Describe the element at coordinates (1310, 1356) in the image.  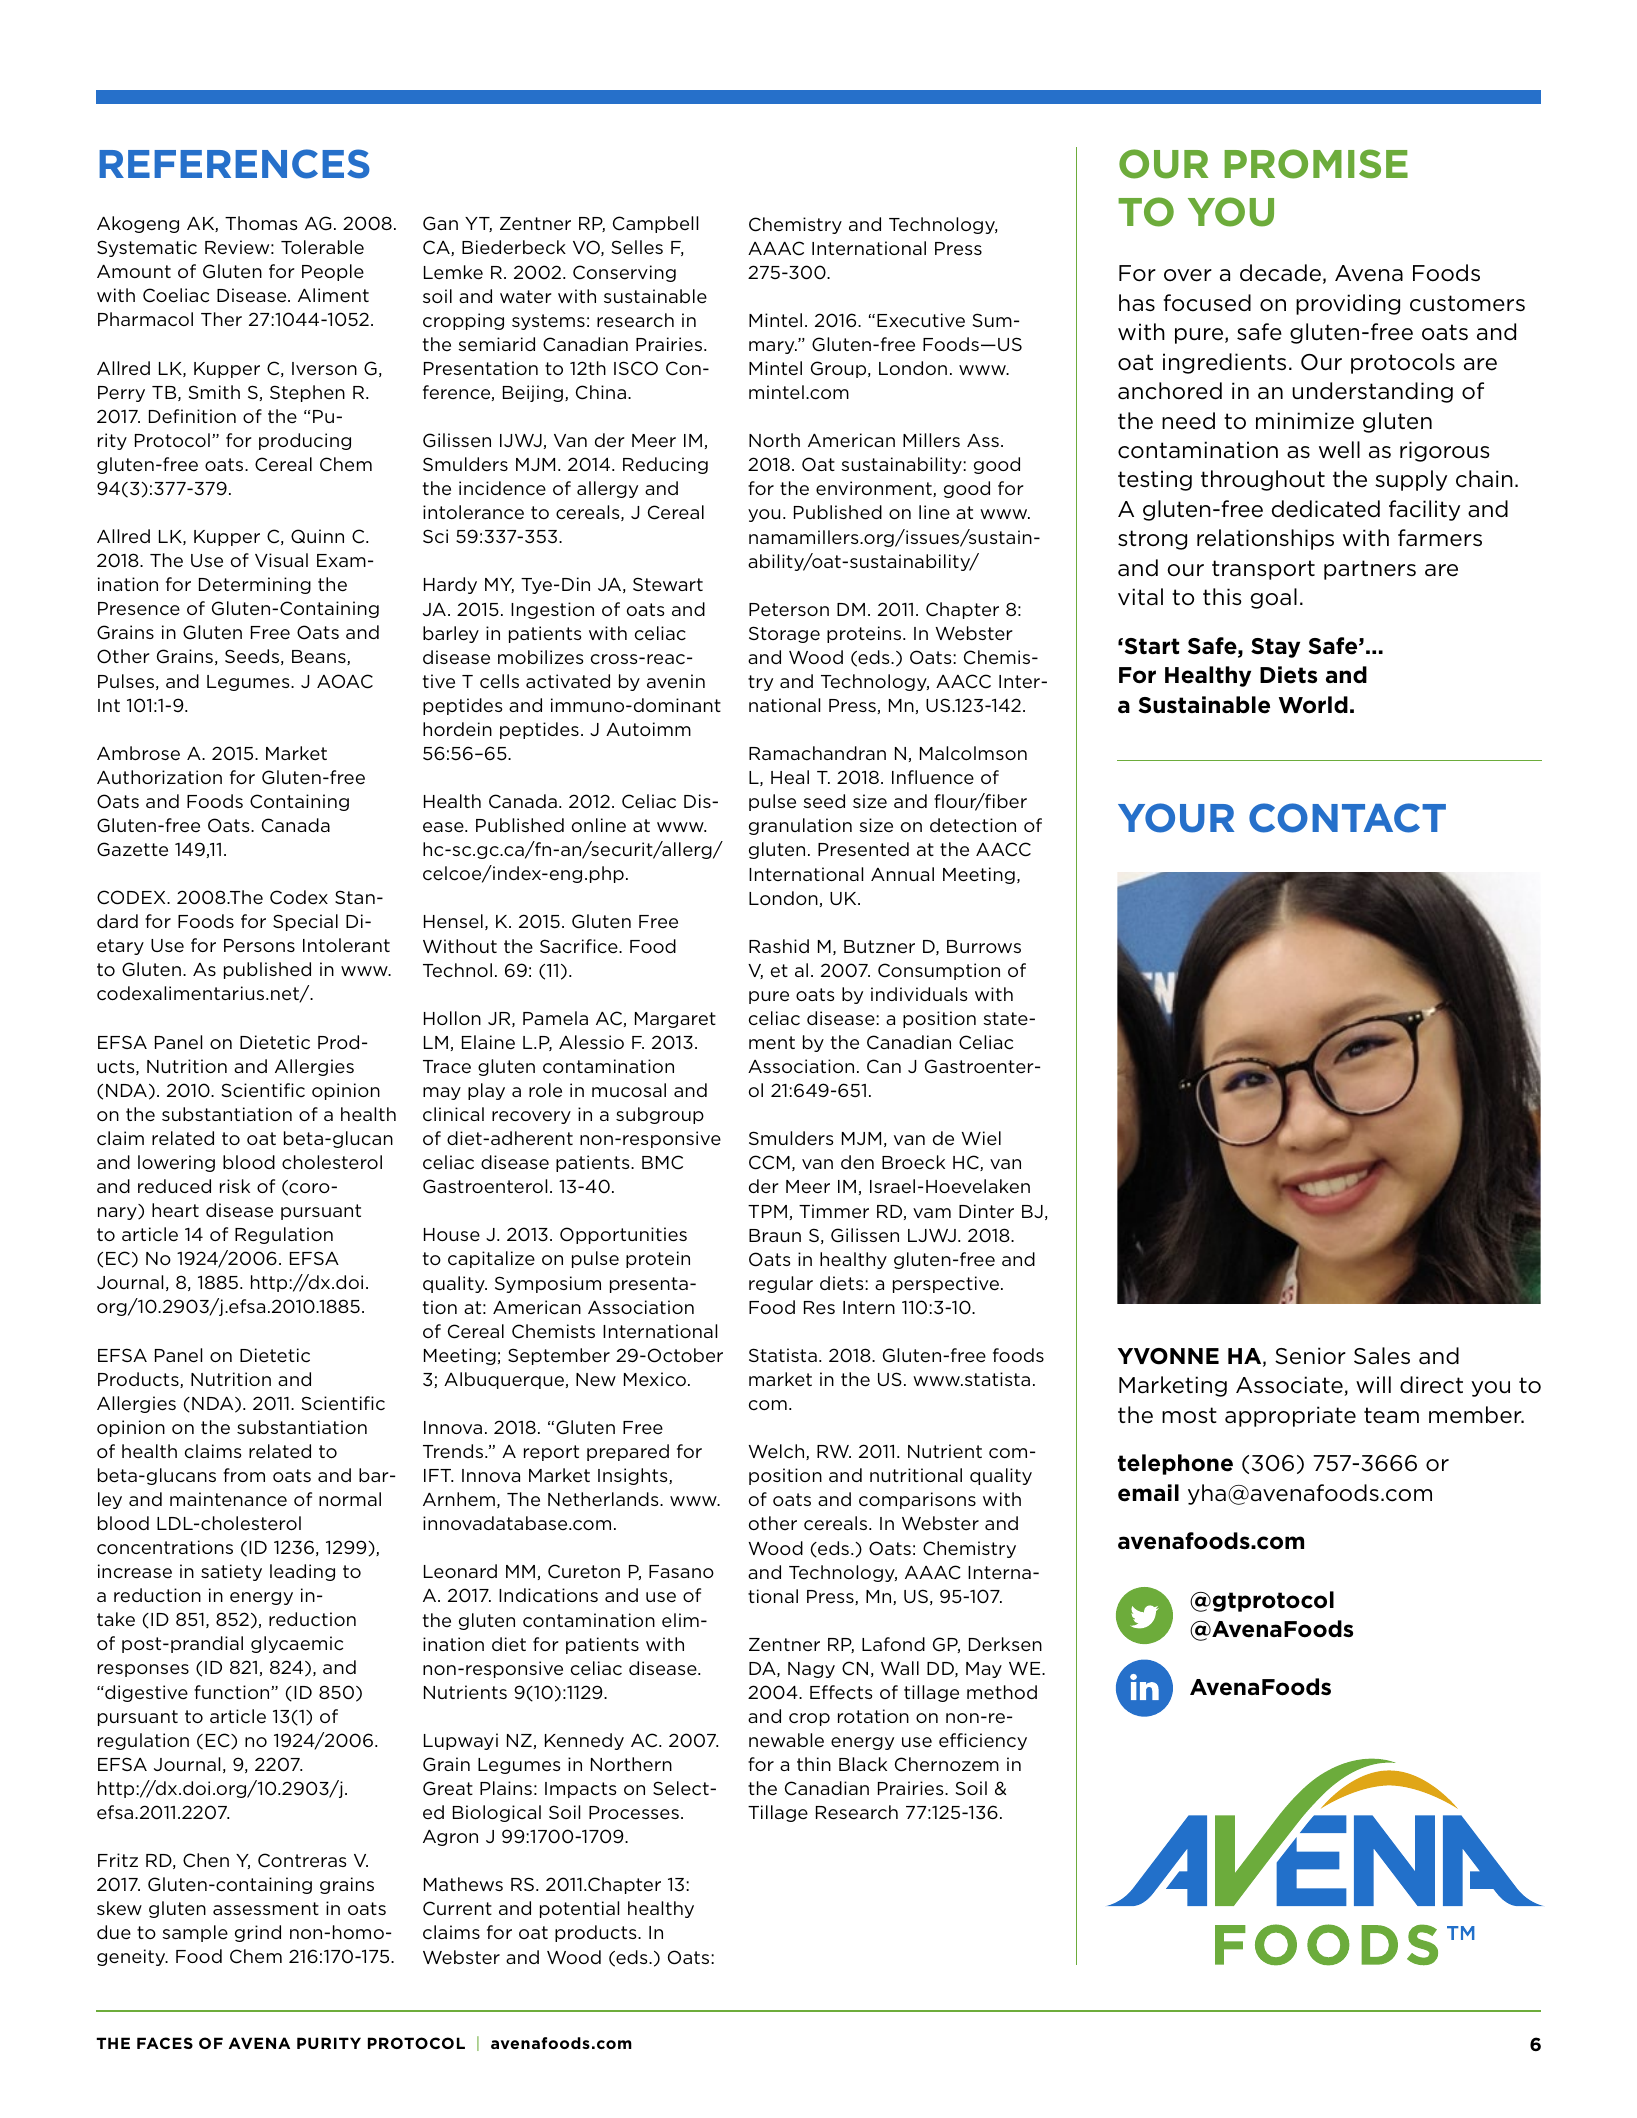
I see `Senior` at that location.
